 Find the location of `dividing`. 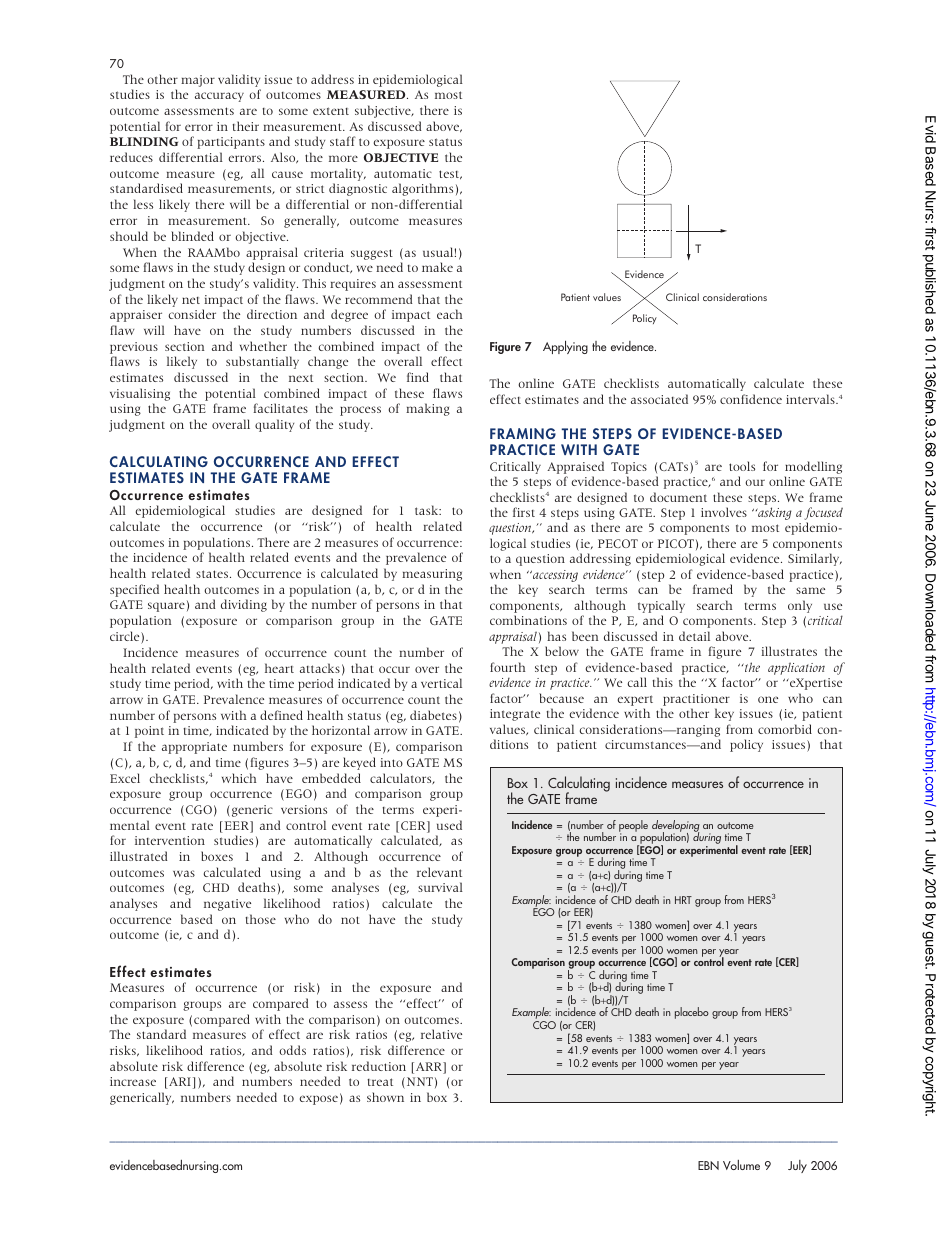

dividing is located at coordinates (244, 605).
